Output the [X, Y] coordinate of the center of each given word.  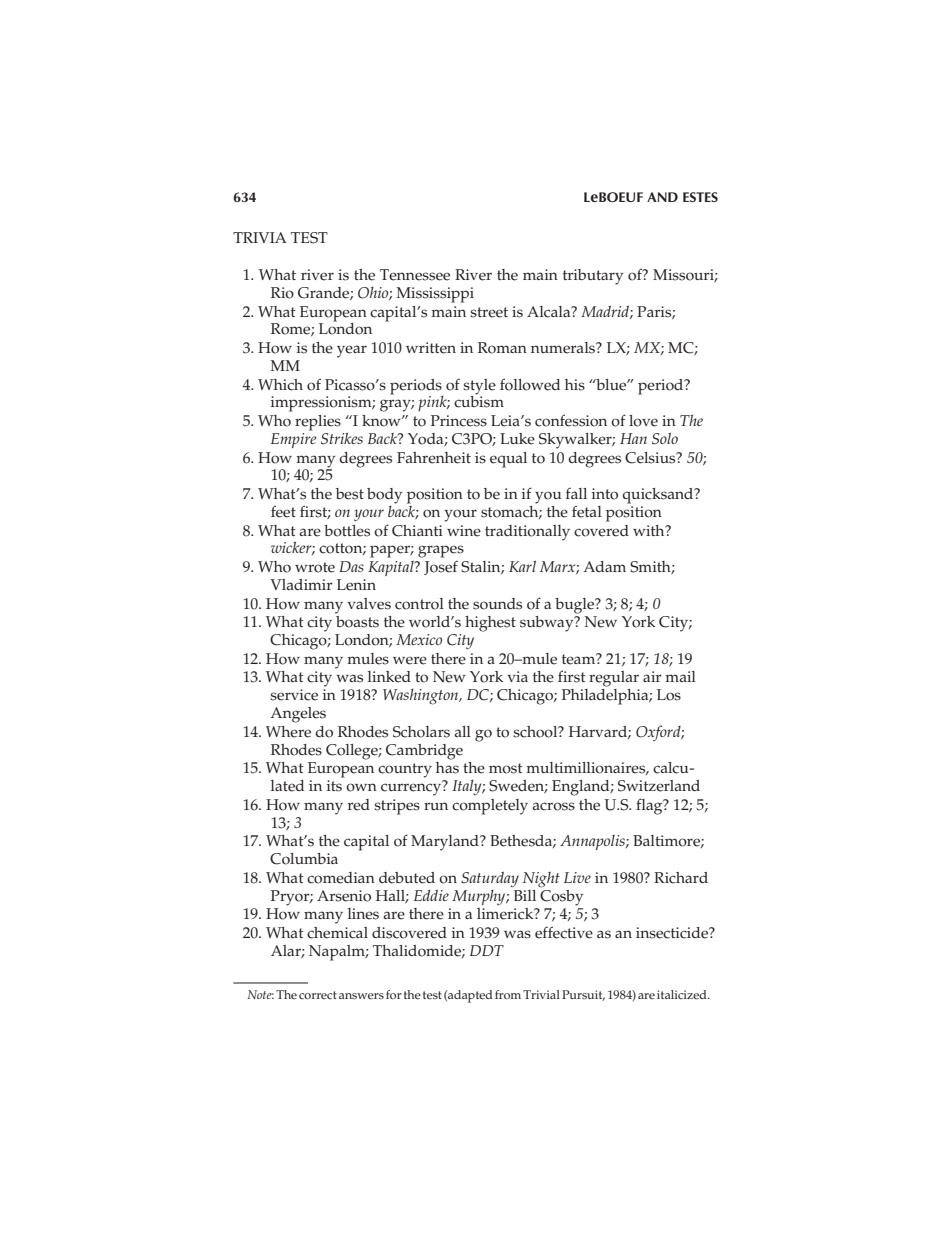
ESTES [700, 197]
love [643, 421]
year [352, 351]
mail [680, 676]
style [479, 387]
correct [318, 995]
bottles [347, 531]
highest [490, 624]
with [650, 530]
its [334, 786]
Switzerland [659, 786]
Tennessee [415, 275]
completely [490, 807]
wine [464, 531]
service [294, 695]
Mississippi [435, 295]
